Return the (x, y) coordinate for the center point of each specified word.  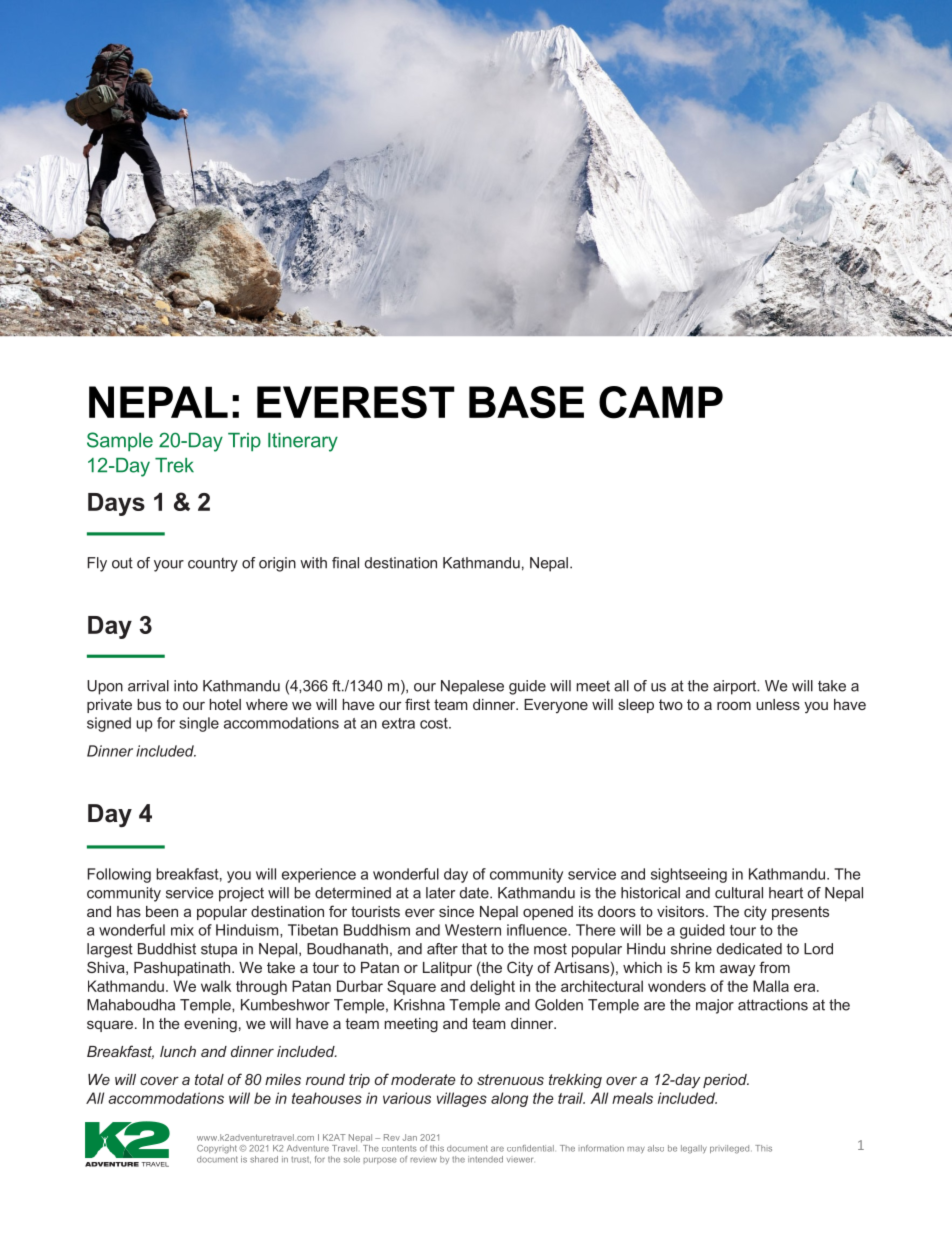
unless (778, 704)
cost (435, 723)
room (734, 705)
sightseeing (689, 875)
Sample (120, 442)
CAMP (661, 402)
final (345, 563)
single (199, 724)
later (440, 893)
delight (492, 987)
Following (119, 875)
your (169, 566)
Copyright (218, 1149)
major (715, 1006)
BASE (526, 402)
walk (216, 986)
